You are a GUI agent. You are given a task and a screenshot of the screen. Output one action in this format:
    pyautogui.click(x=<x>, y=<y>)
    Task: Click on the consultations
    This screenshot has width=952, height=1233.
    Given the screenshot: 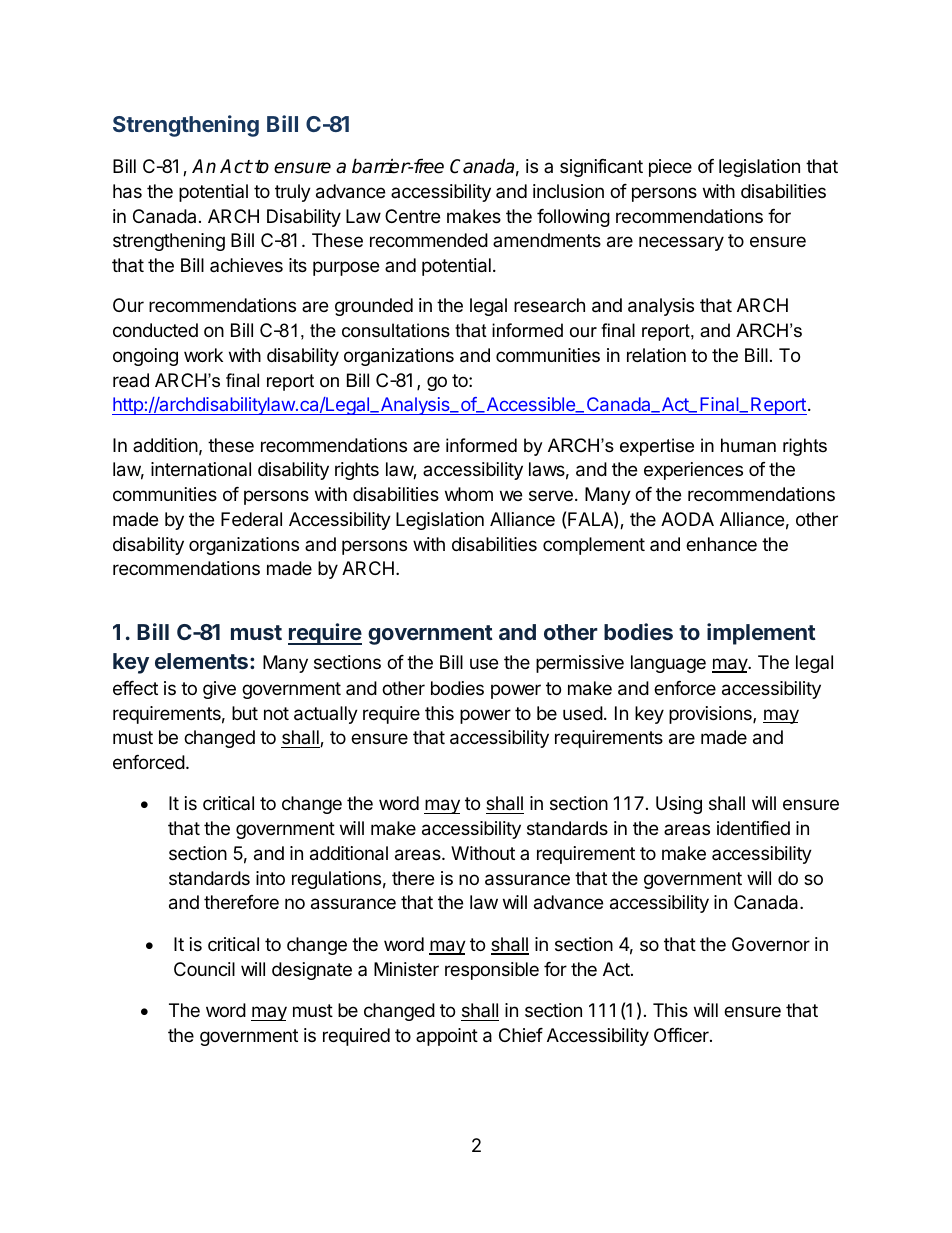 What is the action you would take?
    pyautogui.click(x=396, y=330)
